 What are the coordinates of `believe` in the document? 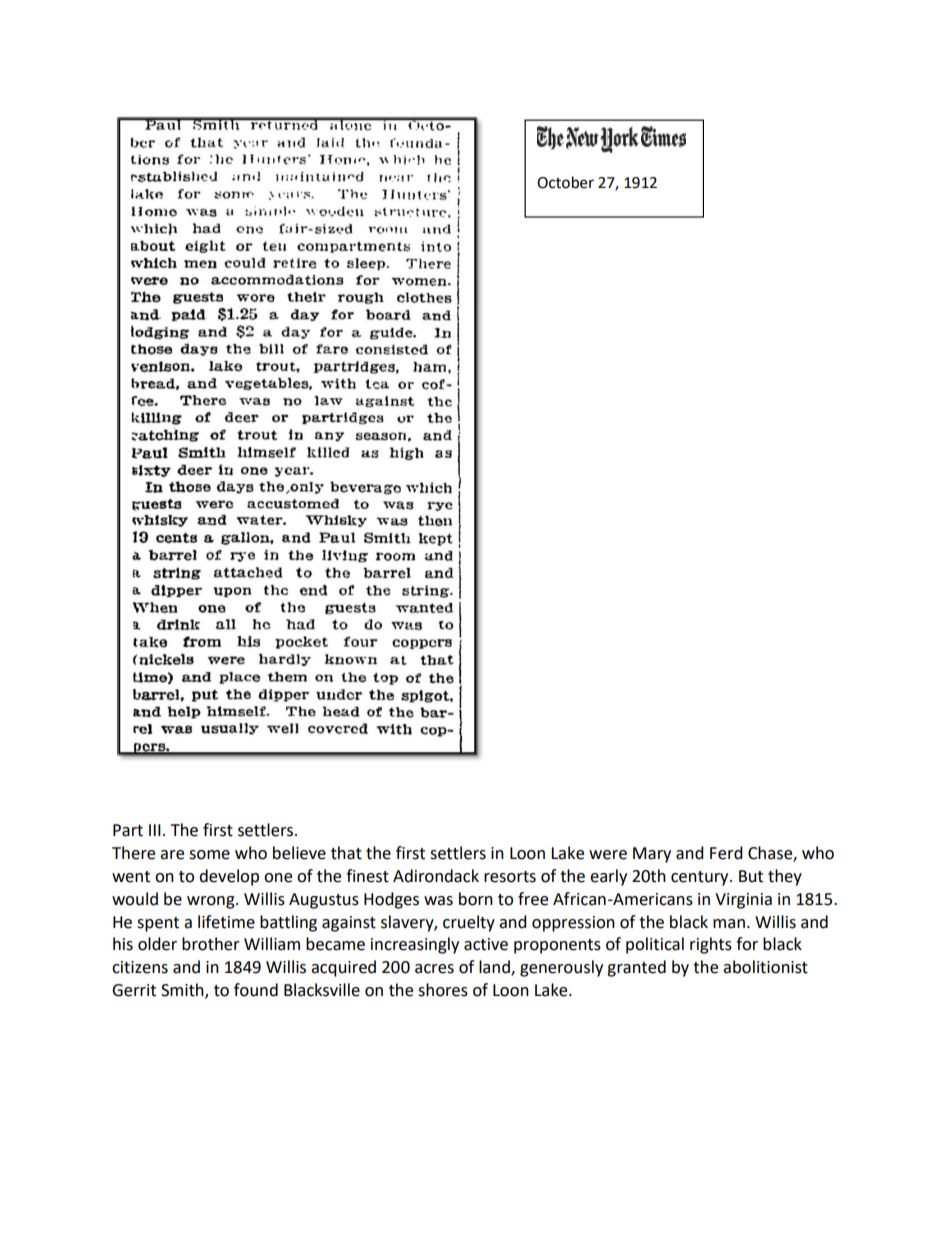 It's located at (299, 853).
